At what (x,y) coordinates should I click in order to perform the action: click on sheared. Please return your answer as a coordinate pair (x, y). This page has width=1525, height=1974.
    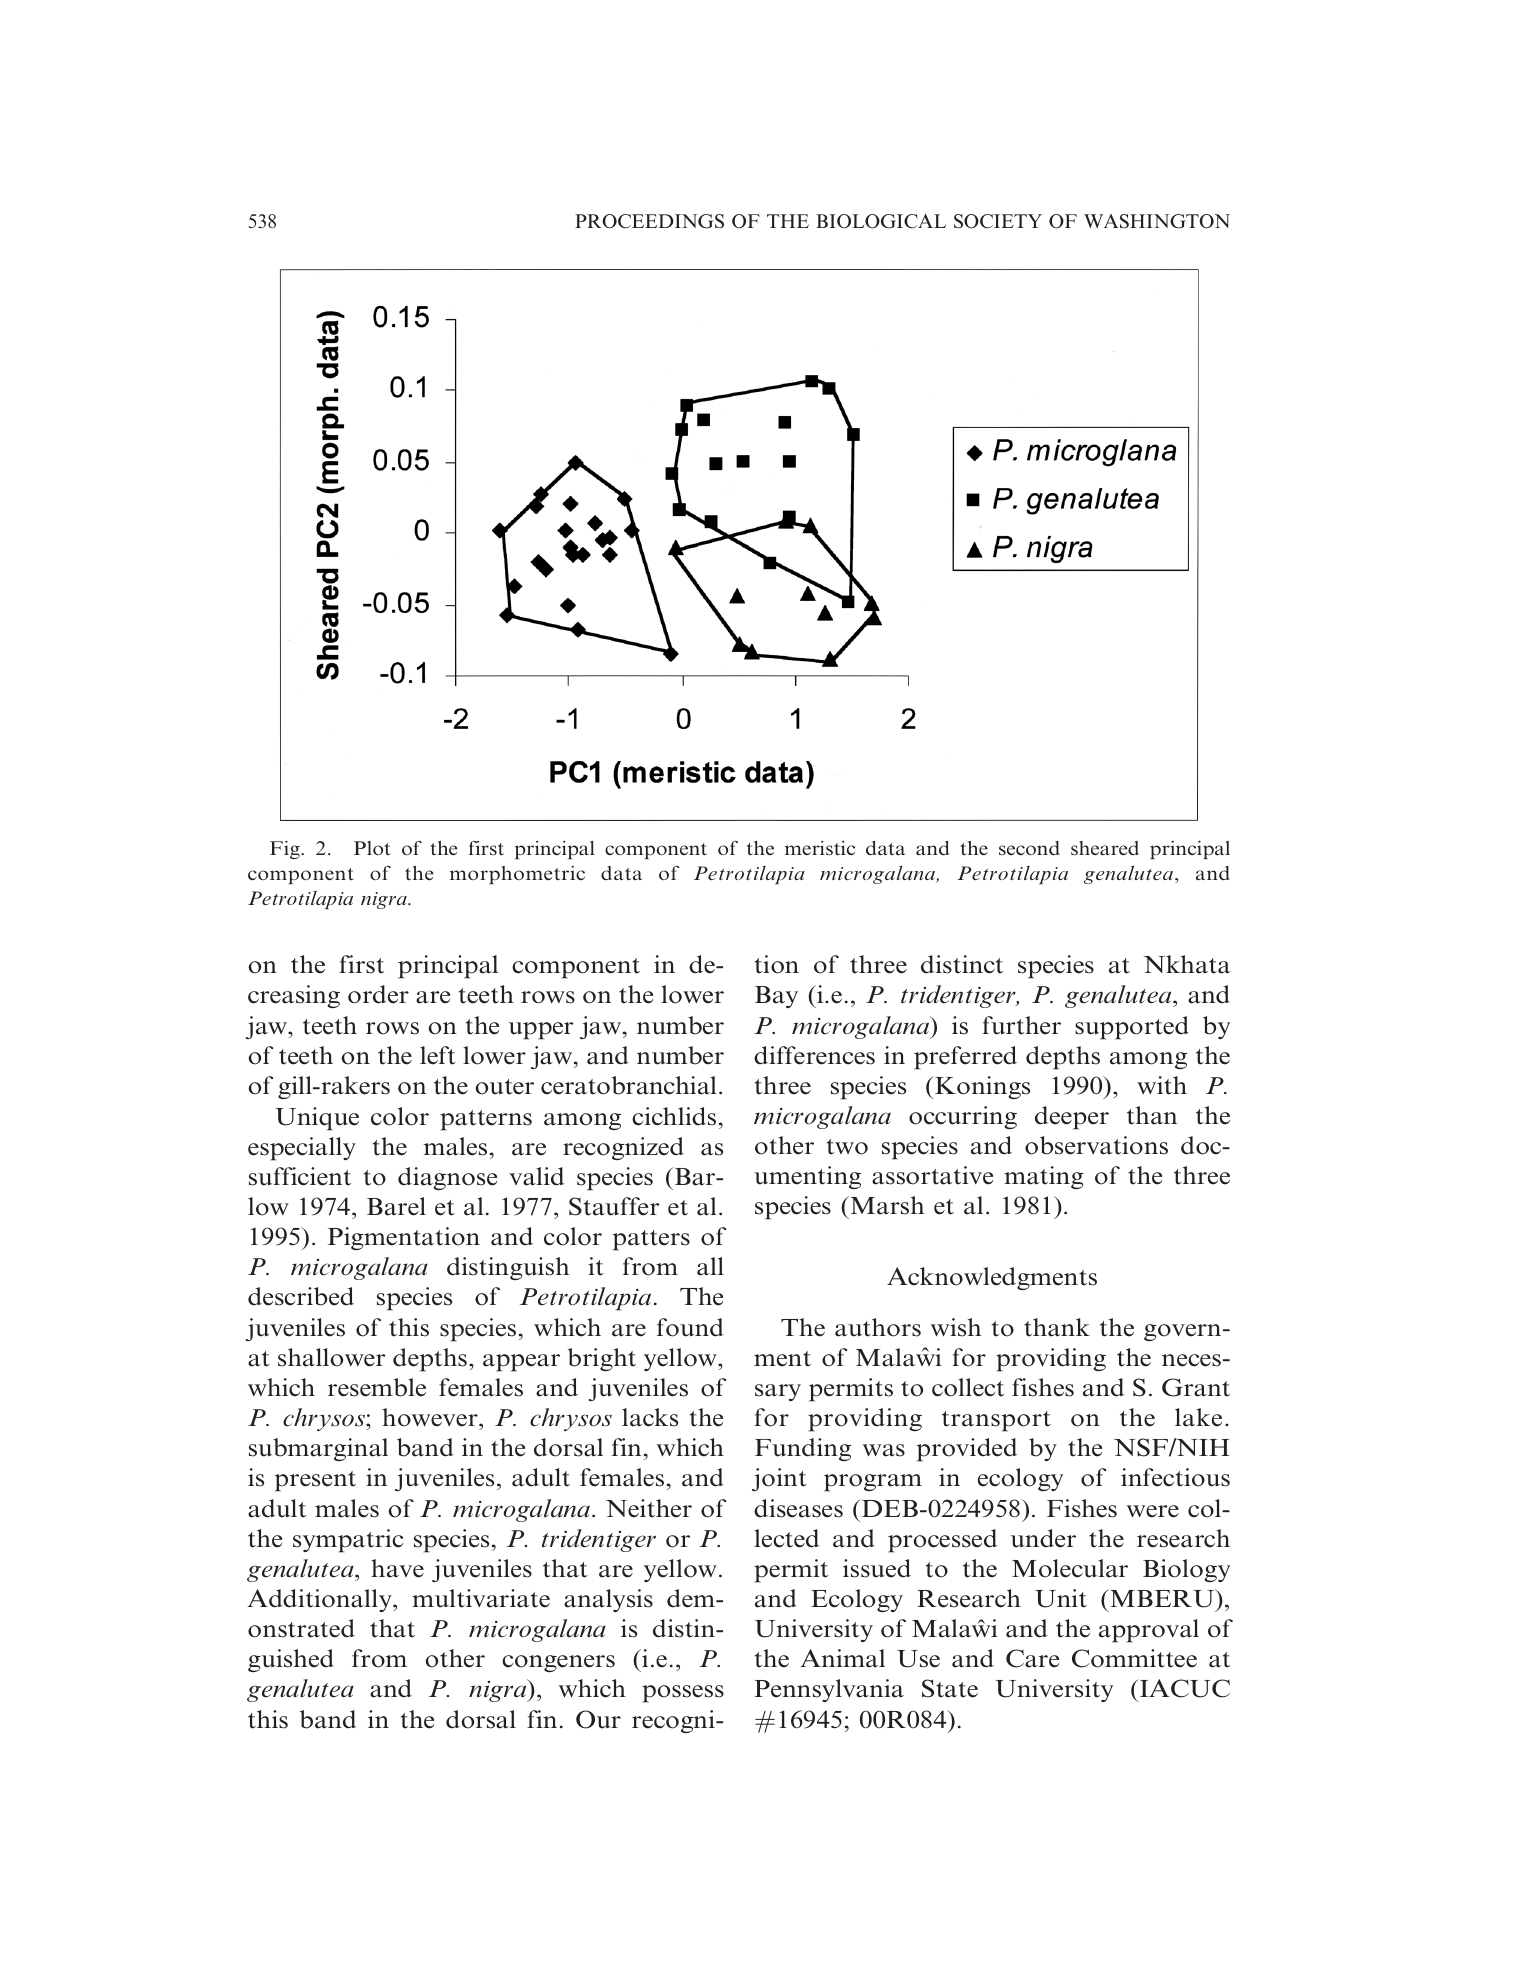
    Looking at the image, I should click on (1105, 848).
